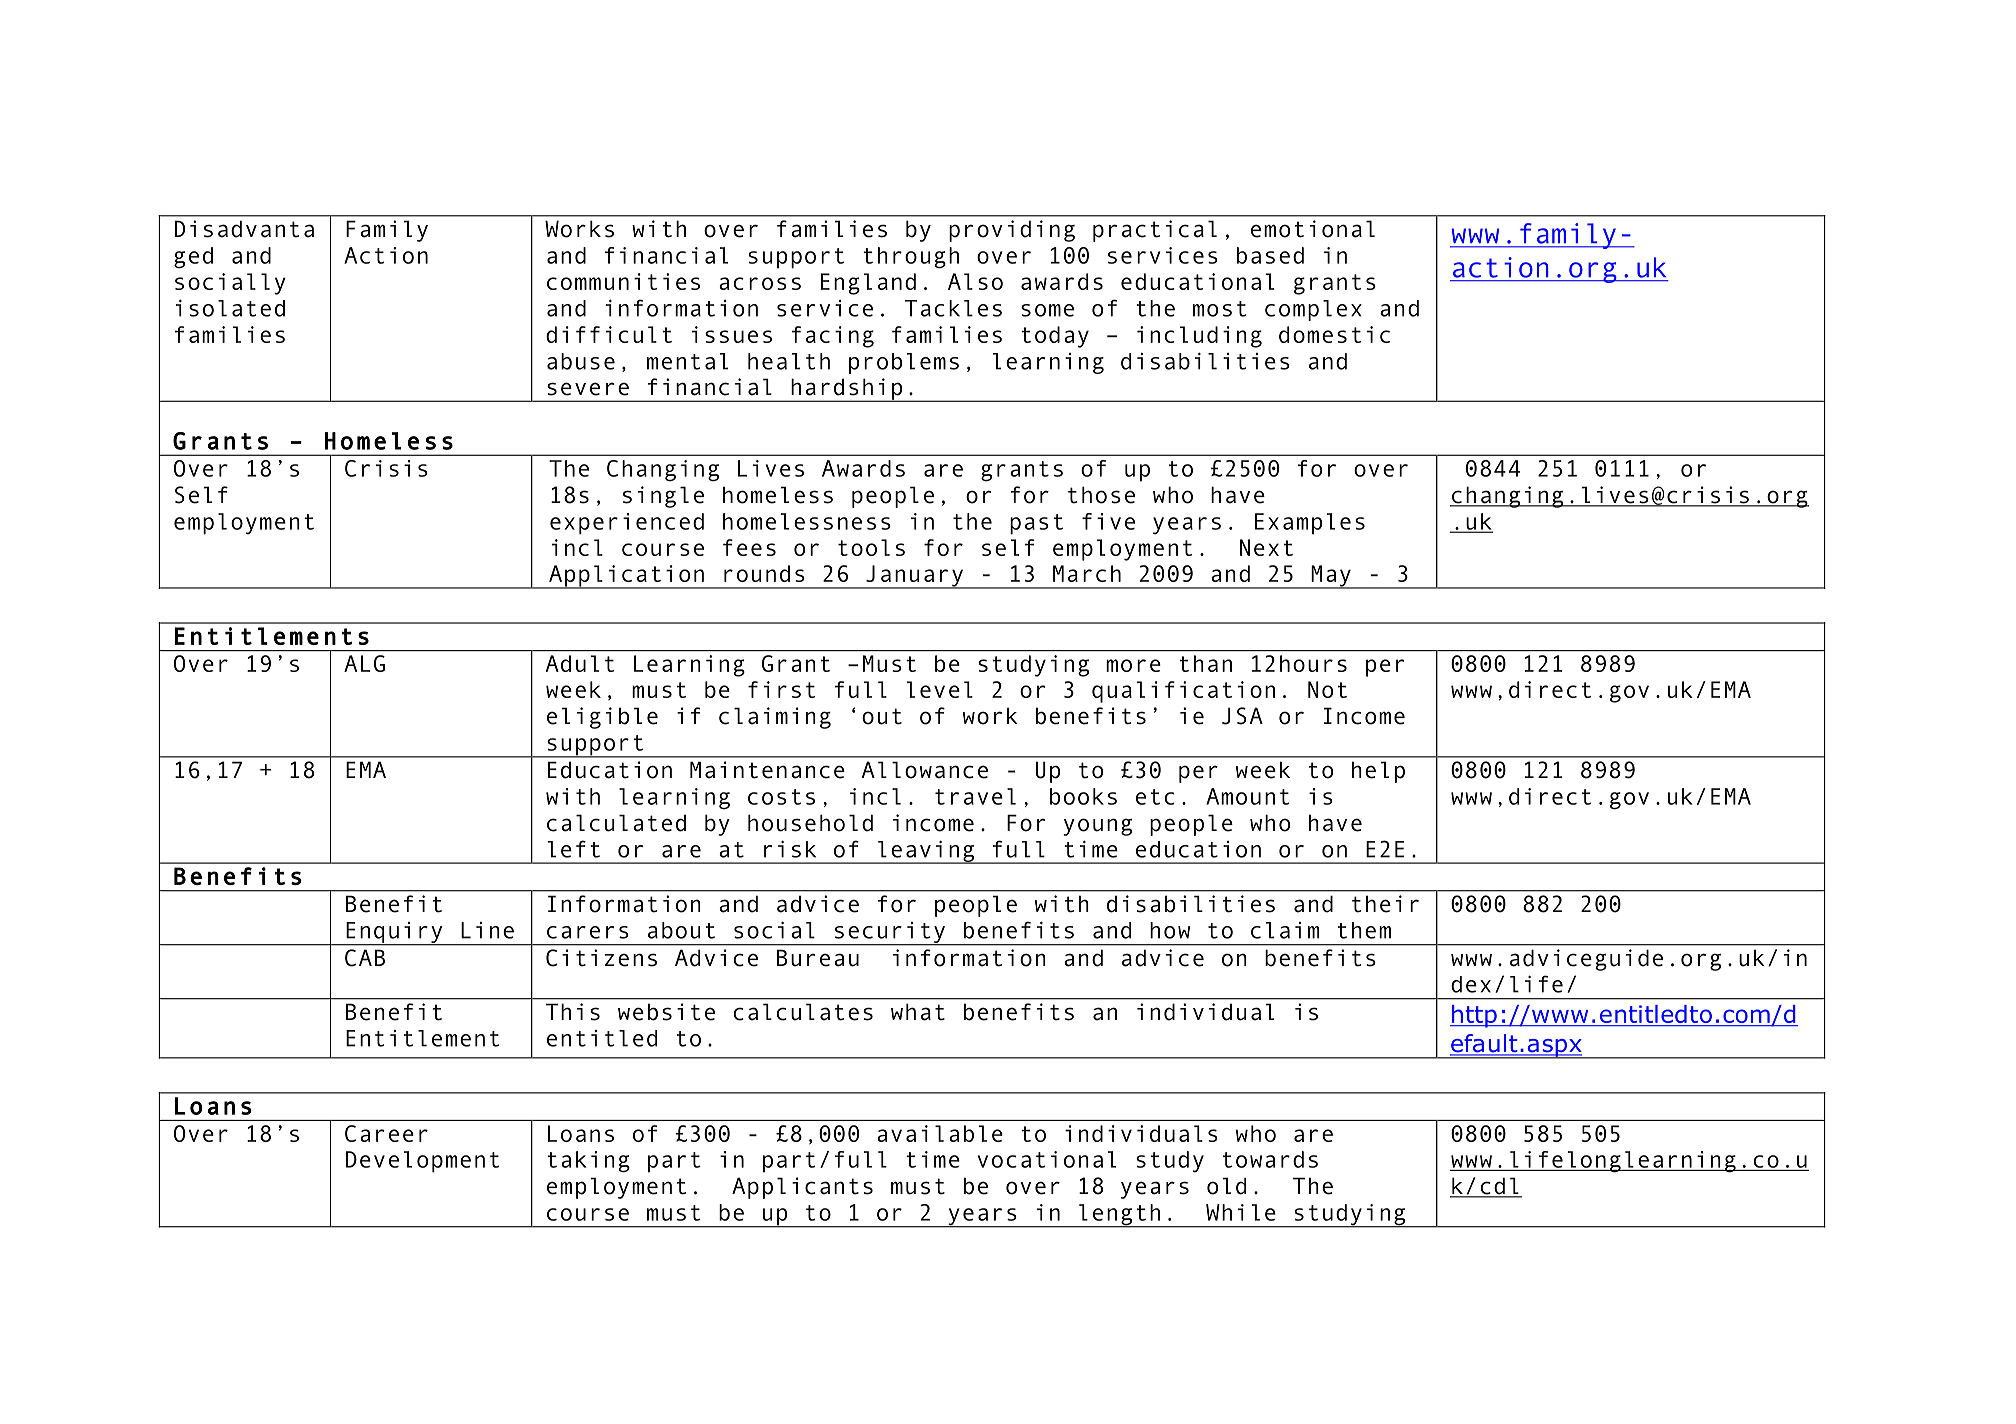  What do you see at coordinates (1248, 796) in the document?
I see `Amount` at bounding box center [1248, 796].
